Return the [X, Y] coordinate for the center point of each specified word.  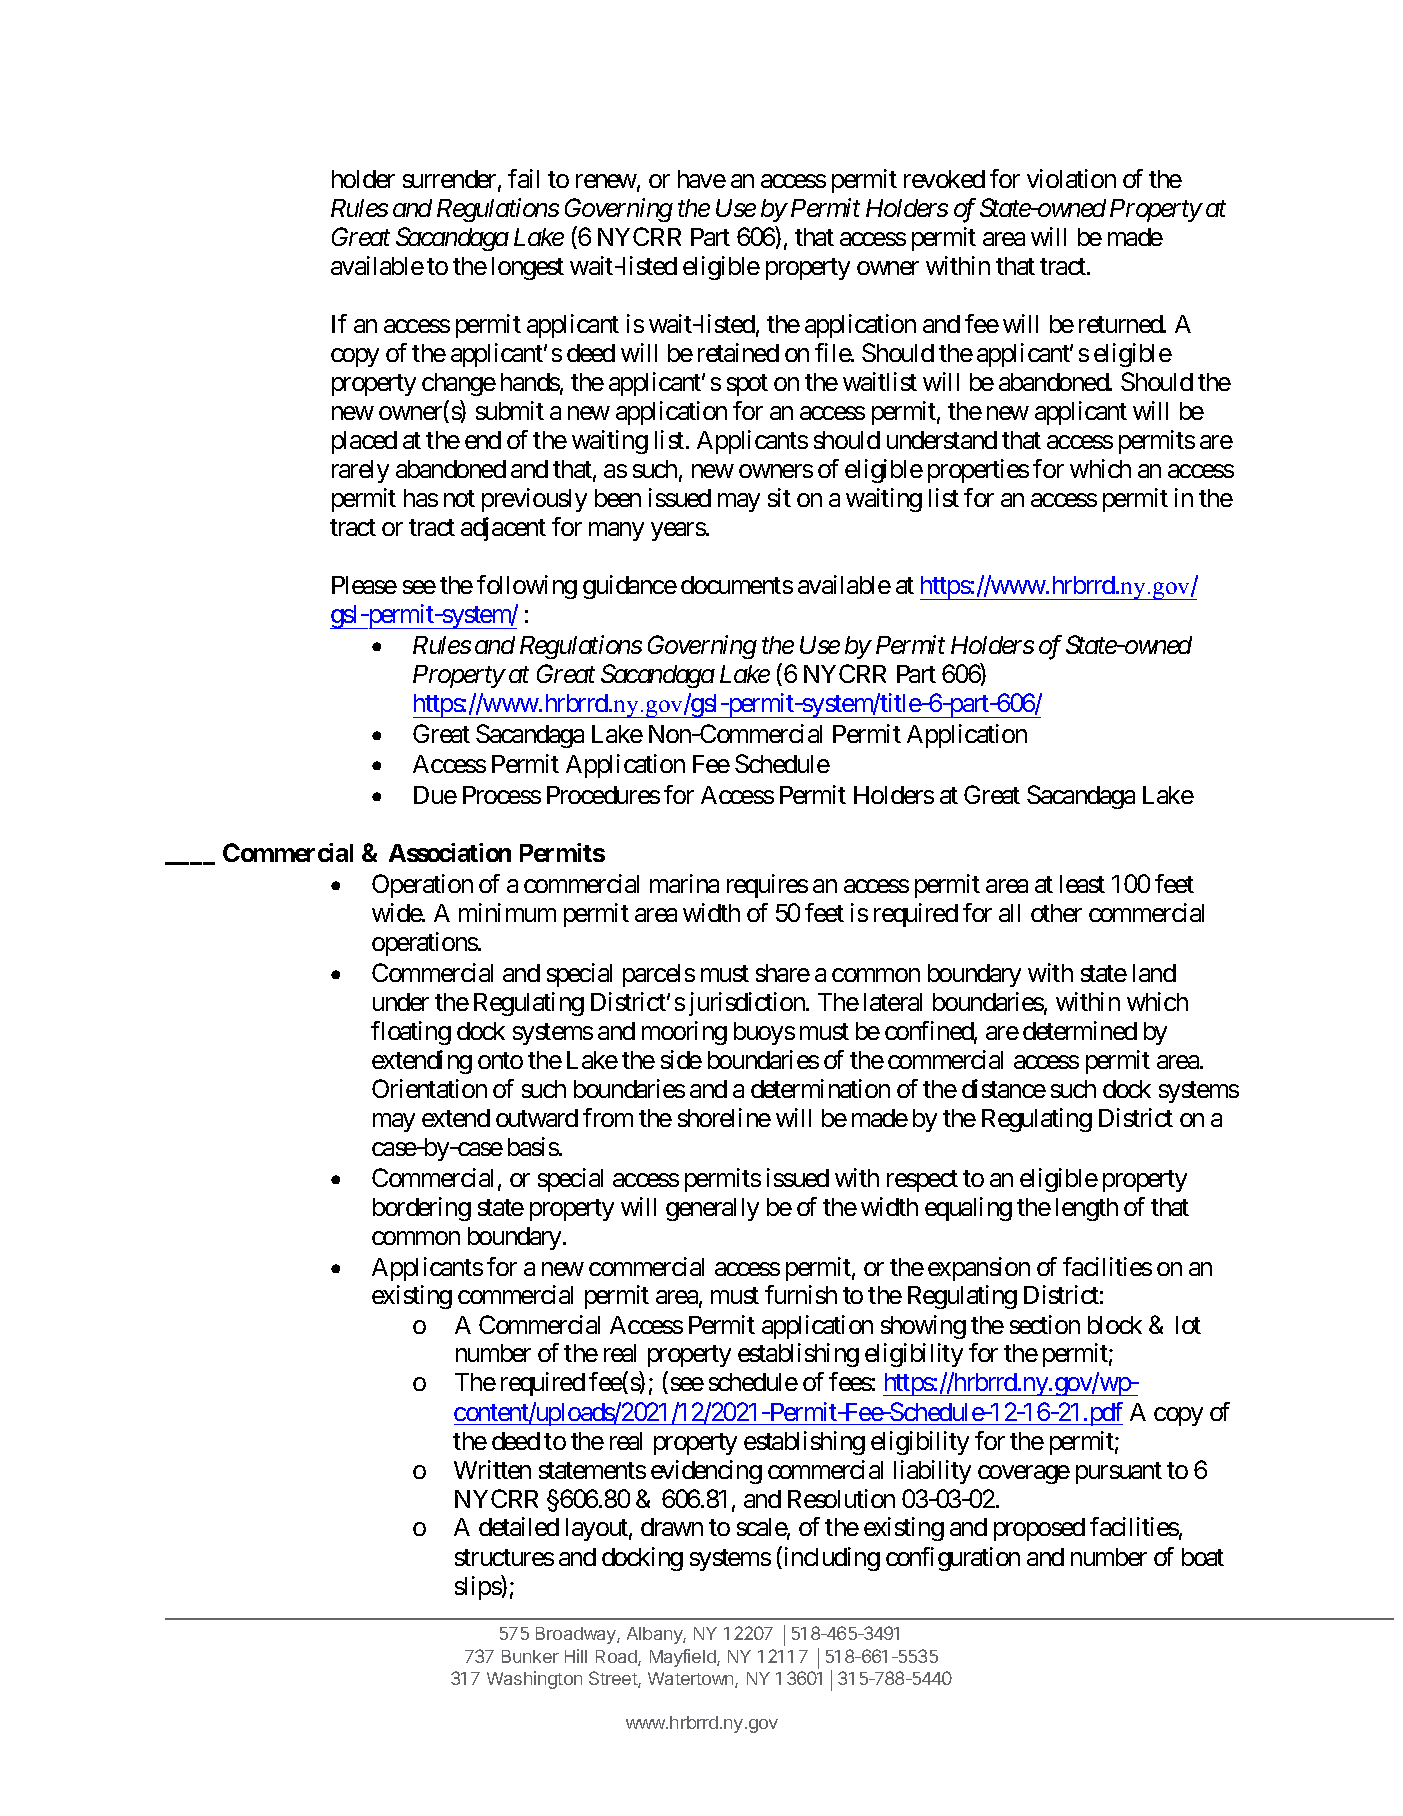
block [1115, 1325]
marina [684, 883]
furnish [801, 1294]
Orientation [429, 1088]
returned [1121, 324]
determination [820, 1088]
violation [1071, 178]
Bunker [530, 1656]
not [459, 498]
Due [435, 795]
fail [523, 178]
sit [779, 497]
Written [492, 1469]
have [702, 179]
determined [1080, 1030]
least [1082, 884]
